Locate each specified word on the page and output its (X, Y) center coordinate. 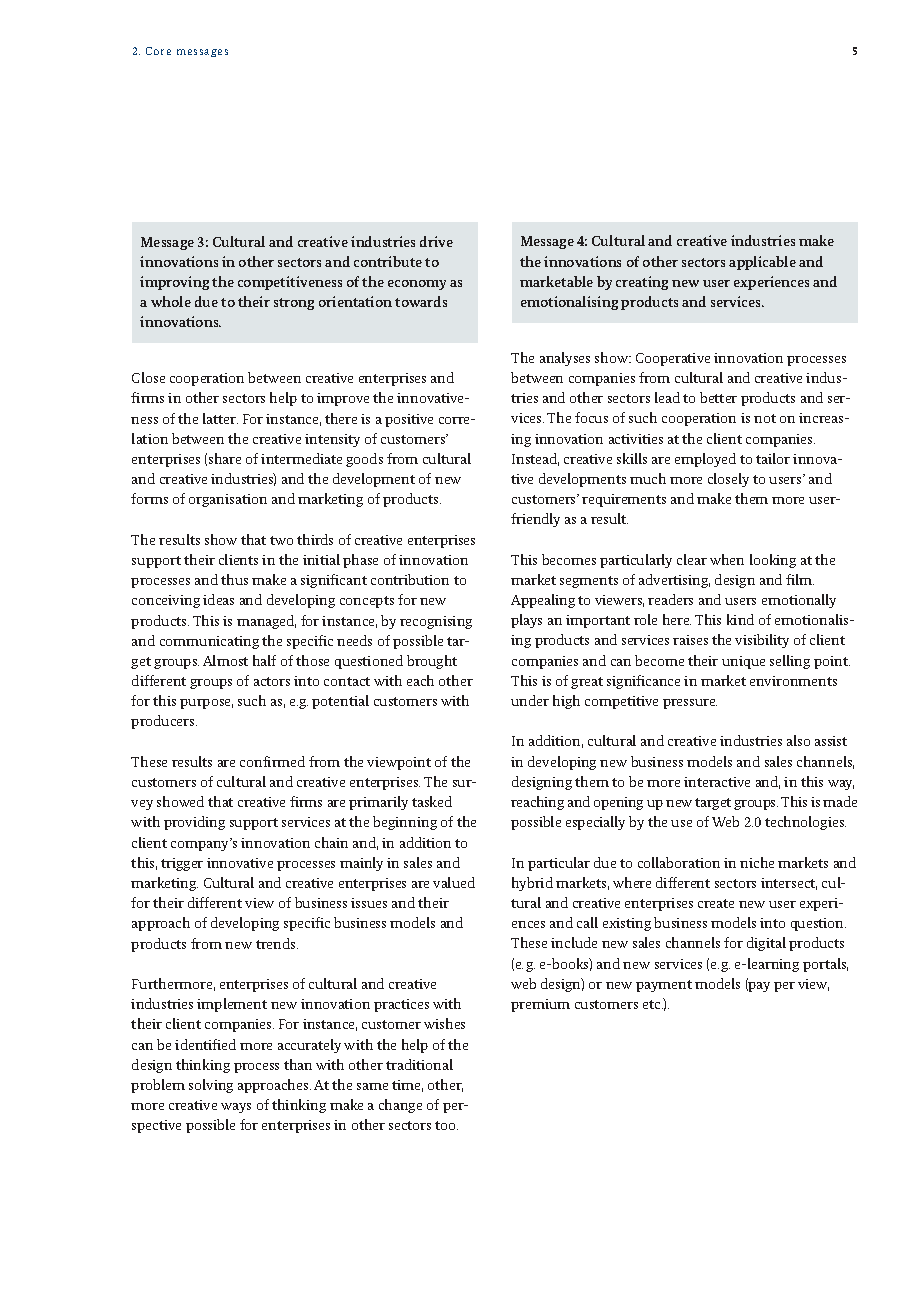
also (798, 740)
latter (220, 418)
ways (236, 1108)
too (446, 1125)
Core (158, 51)
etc (653, 1004)
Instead (535, 459)
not (765, 418)
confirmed (272, 761)
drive (436, 241)
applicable (762, 263)
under (530, 700)
